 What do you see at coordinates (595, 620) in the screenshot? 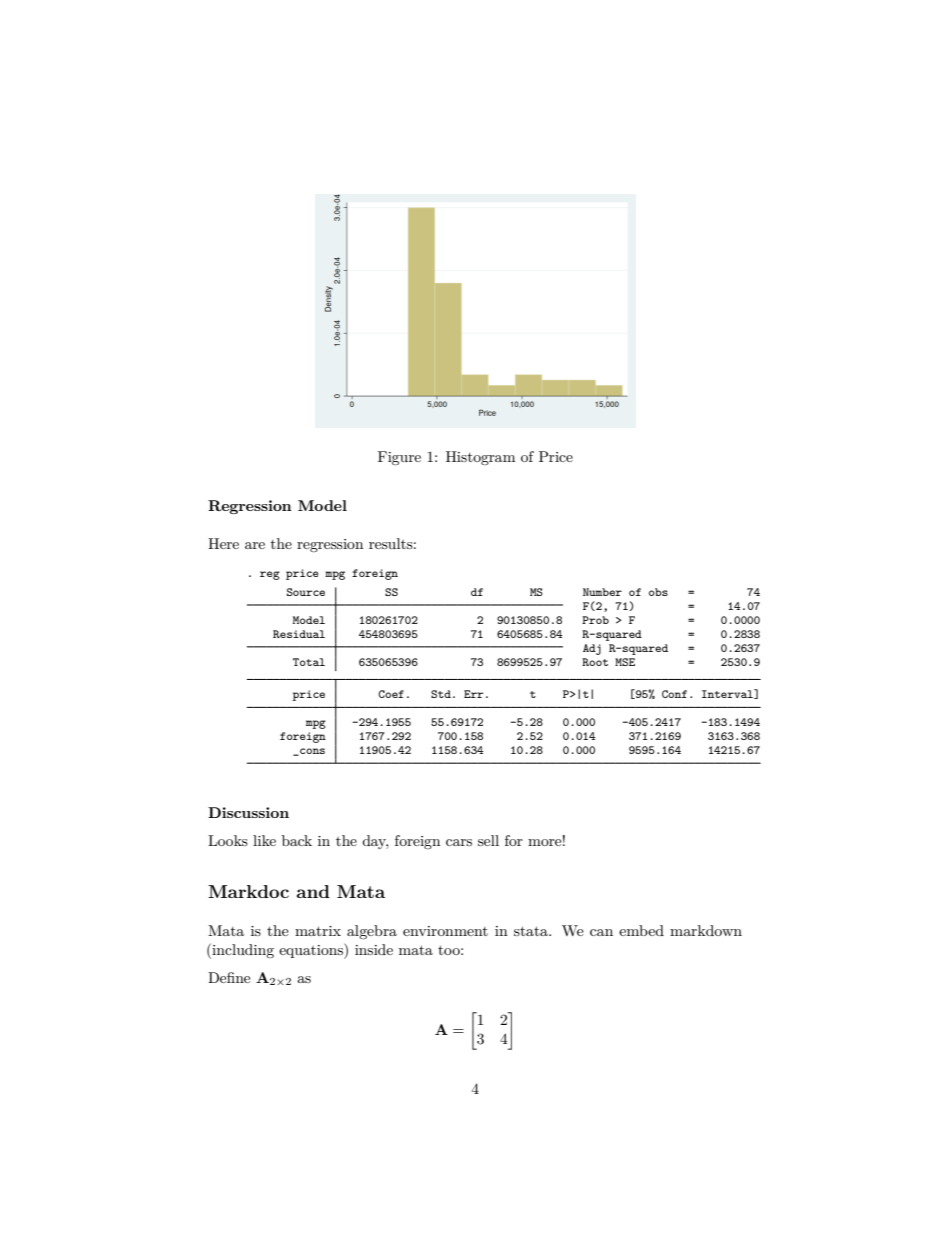
I see `Prob` at bounding box center [595, 620].
